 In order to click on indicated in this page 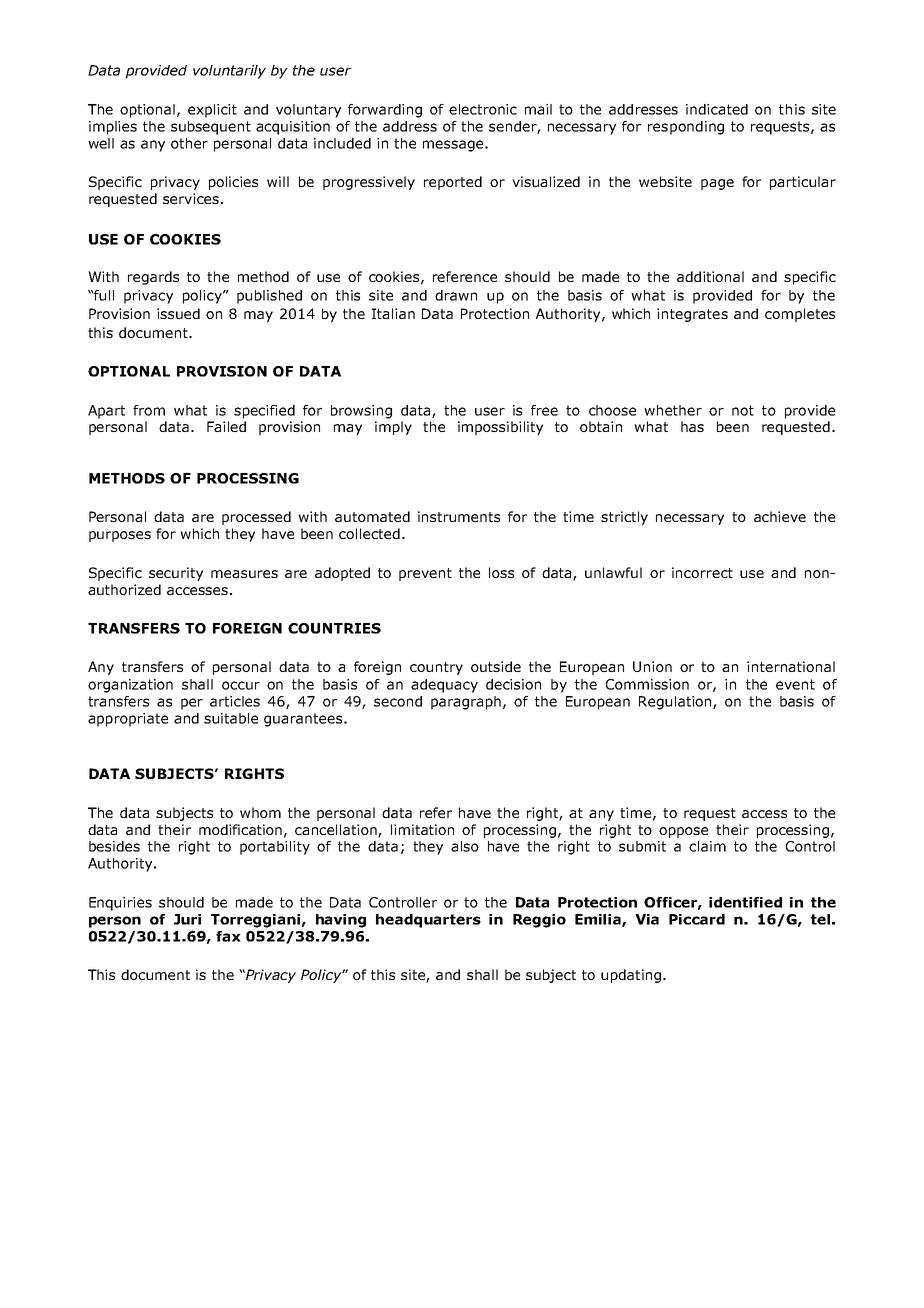, I will do `click(717, 109)`.
